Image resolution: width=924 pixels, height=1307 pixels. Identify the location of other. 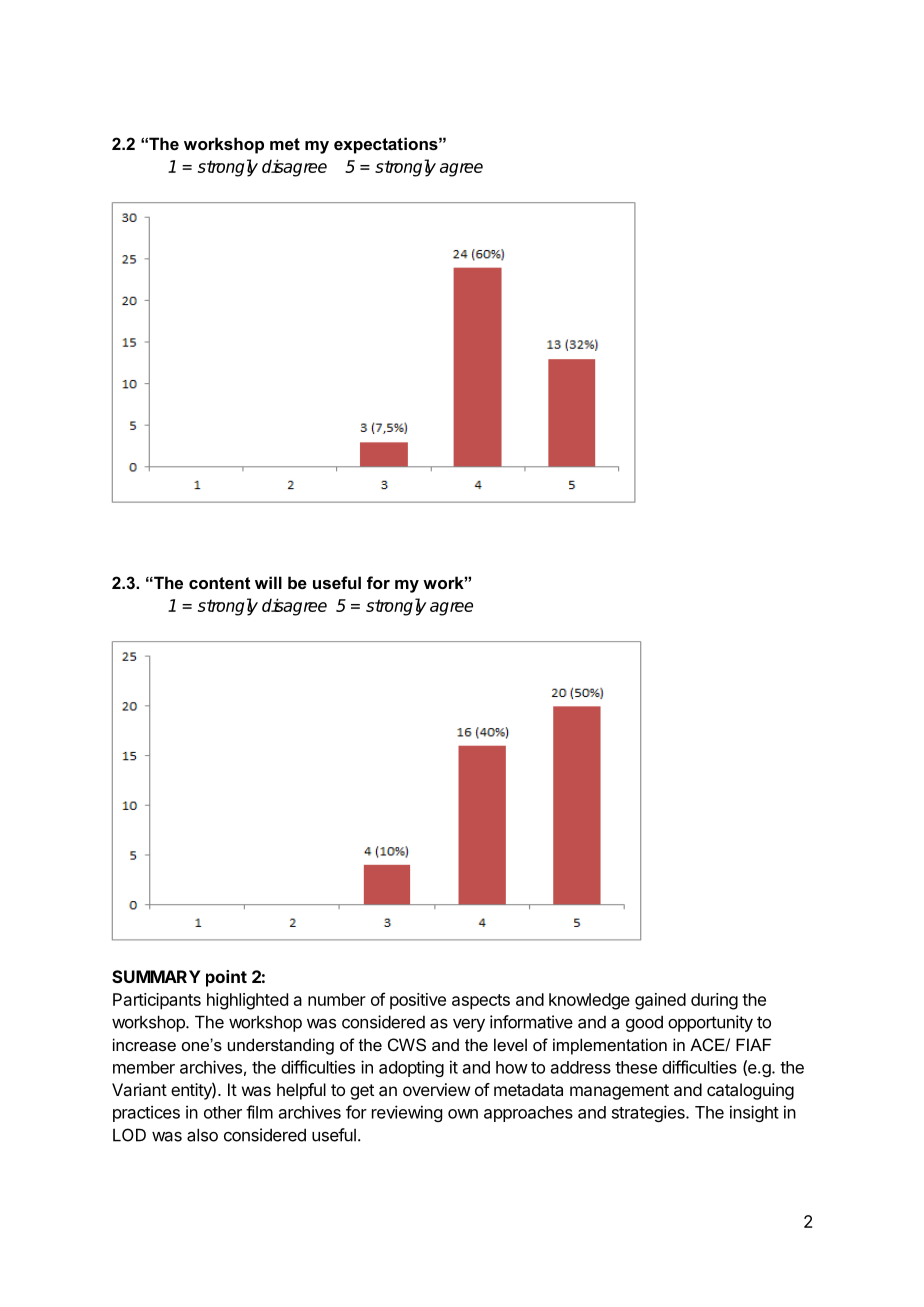
(223, 1112).
